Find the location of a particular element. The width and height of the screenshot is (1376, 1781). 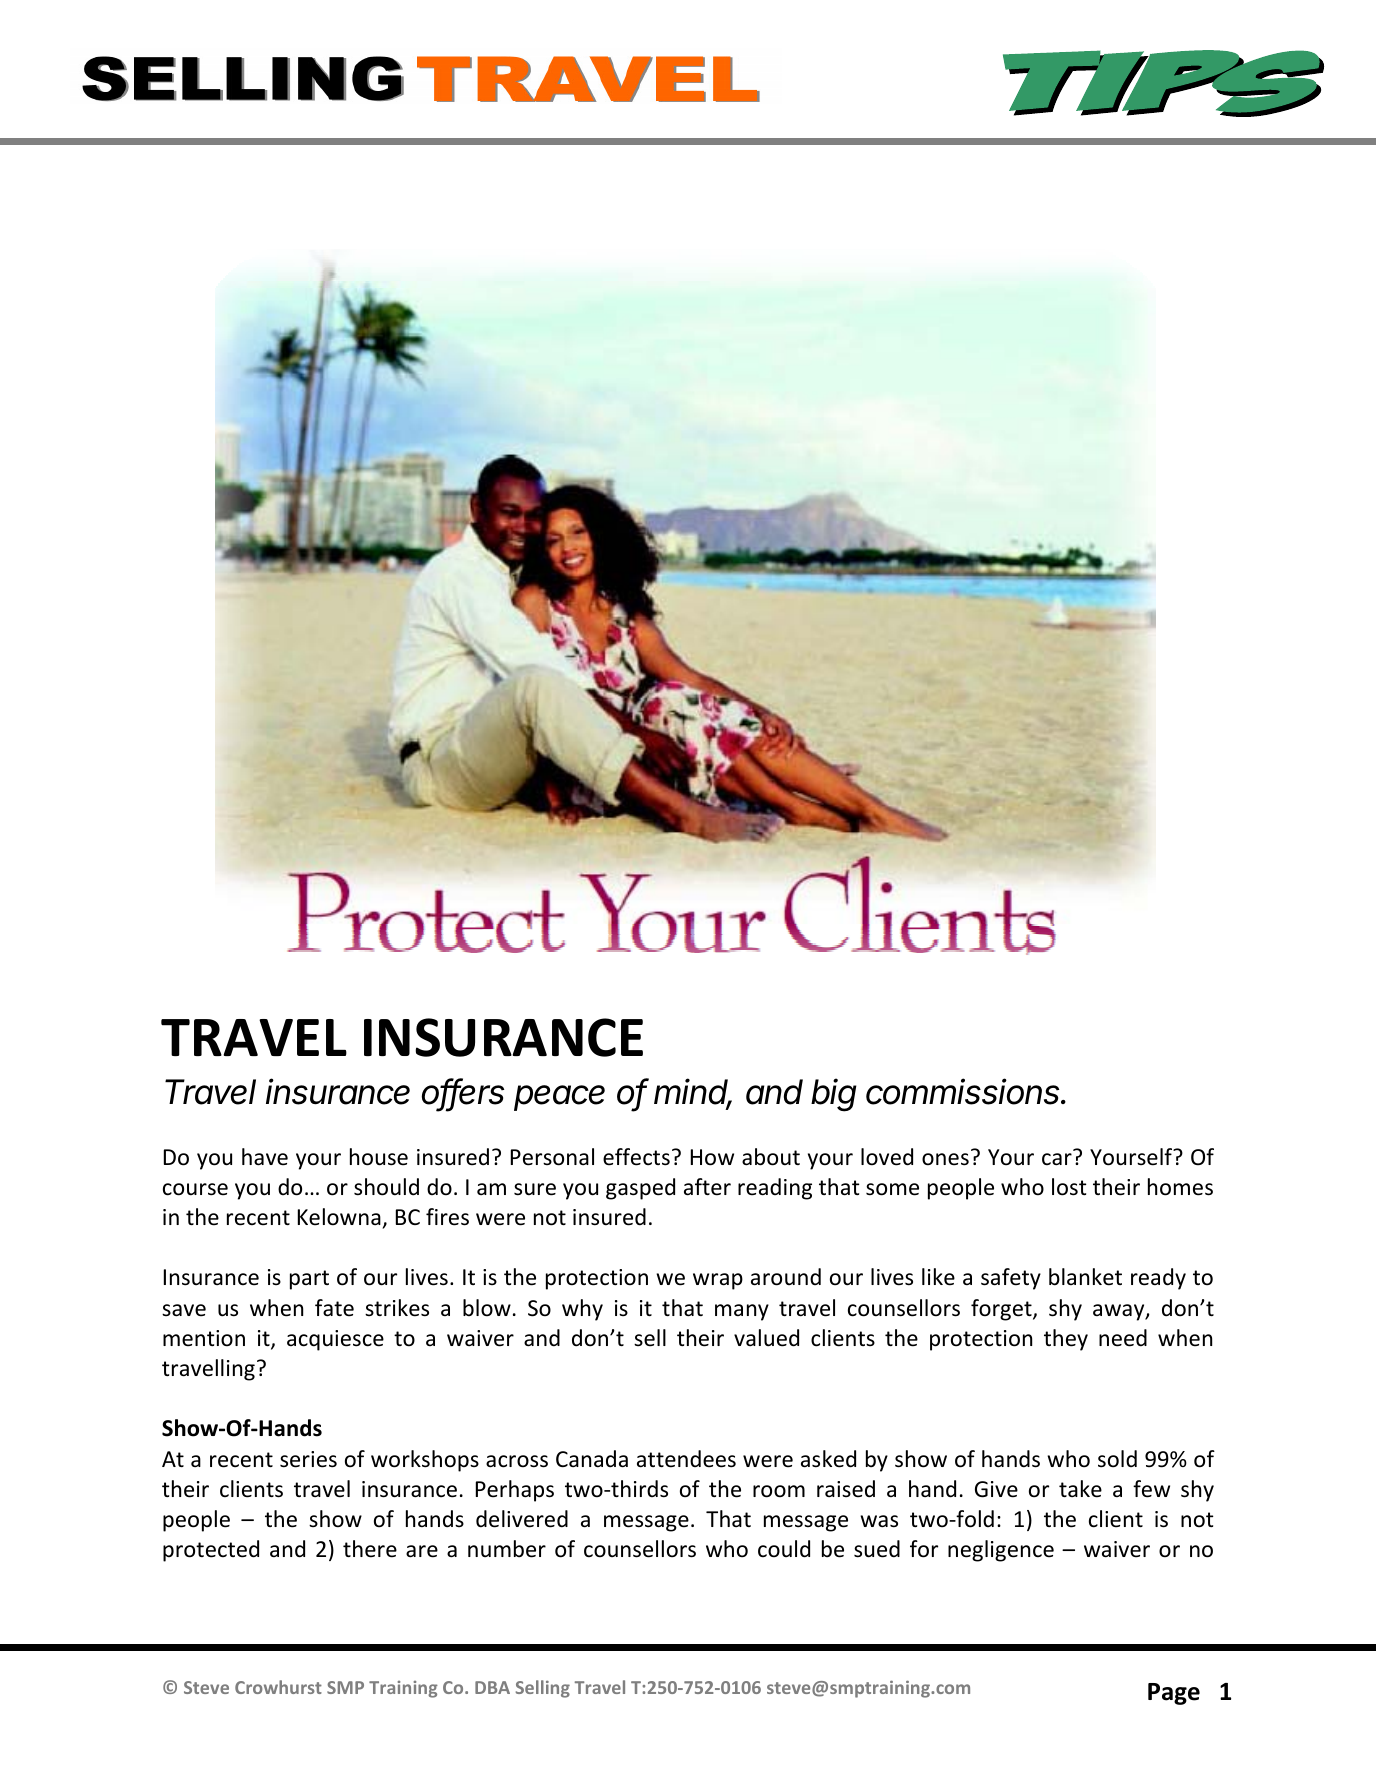

they is located at coordinates (1066, 1340).
